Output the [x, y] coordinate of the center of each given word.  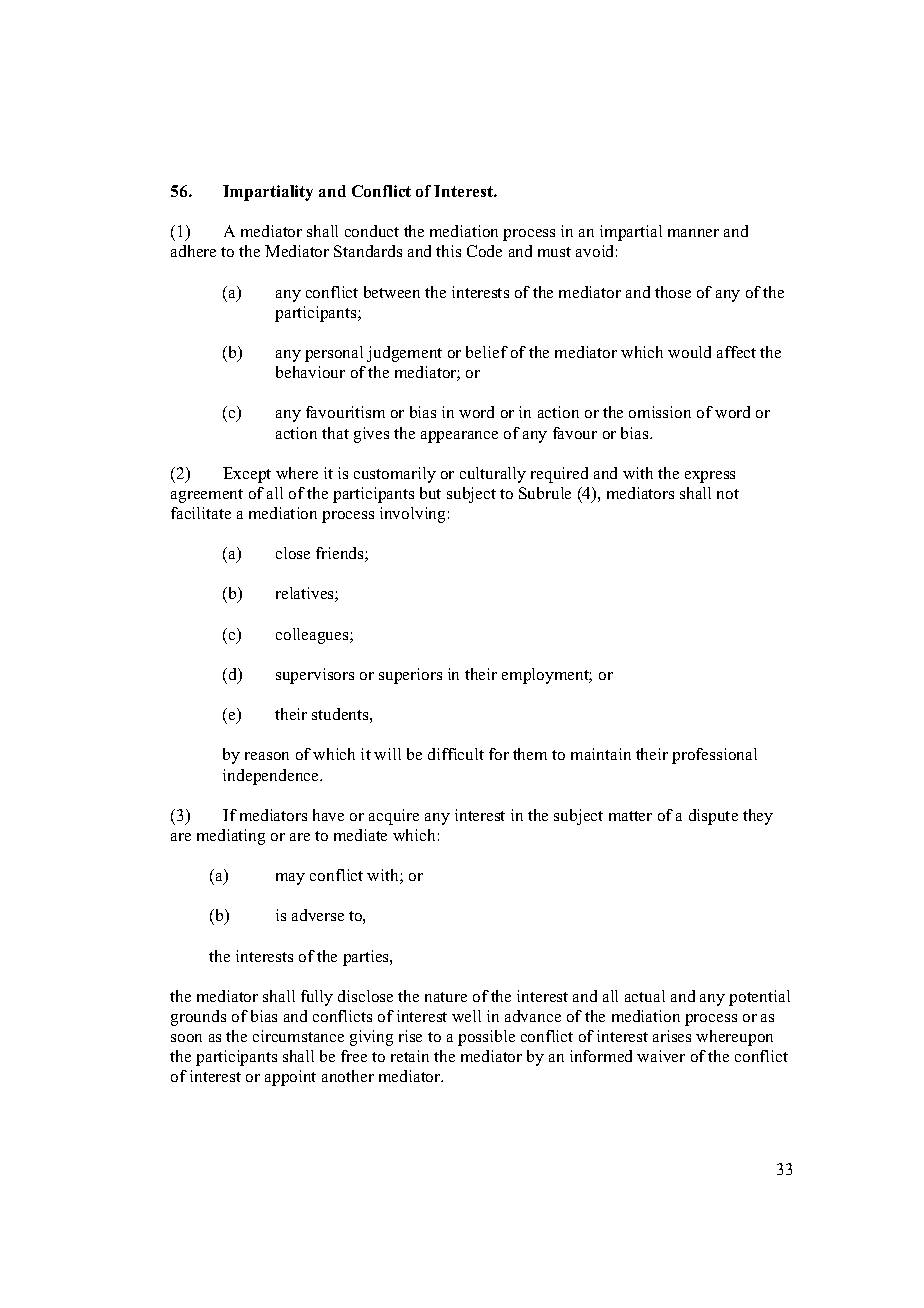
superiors [410, 676]
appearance [459, 437]
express [710, 477]
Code [484, 251]
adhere [193, 251]
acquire [394, 817]
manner [693, 233]
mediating [231, 837]
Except [247, 475]
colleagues [313, 636]
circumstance [298, 1036]
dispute [713, 817]
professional [714, 756]
